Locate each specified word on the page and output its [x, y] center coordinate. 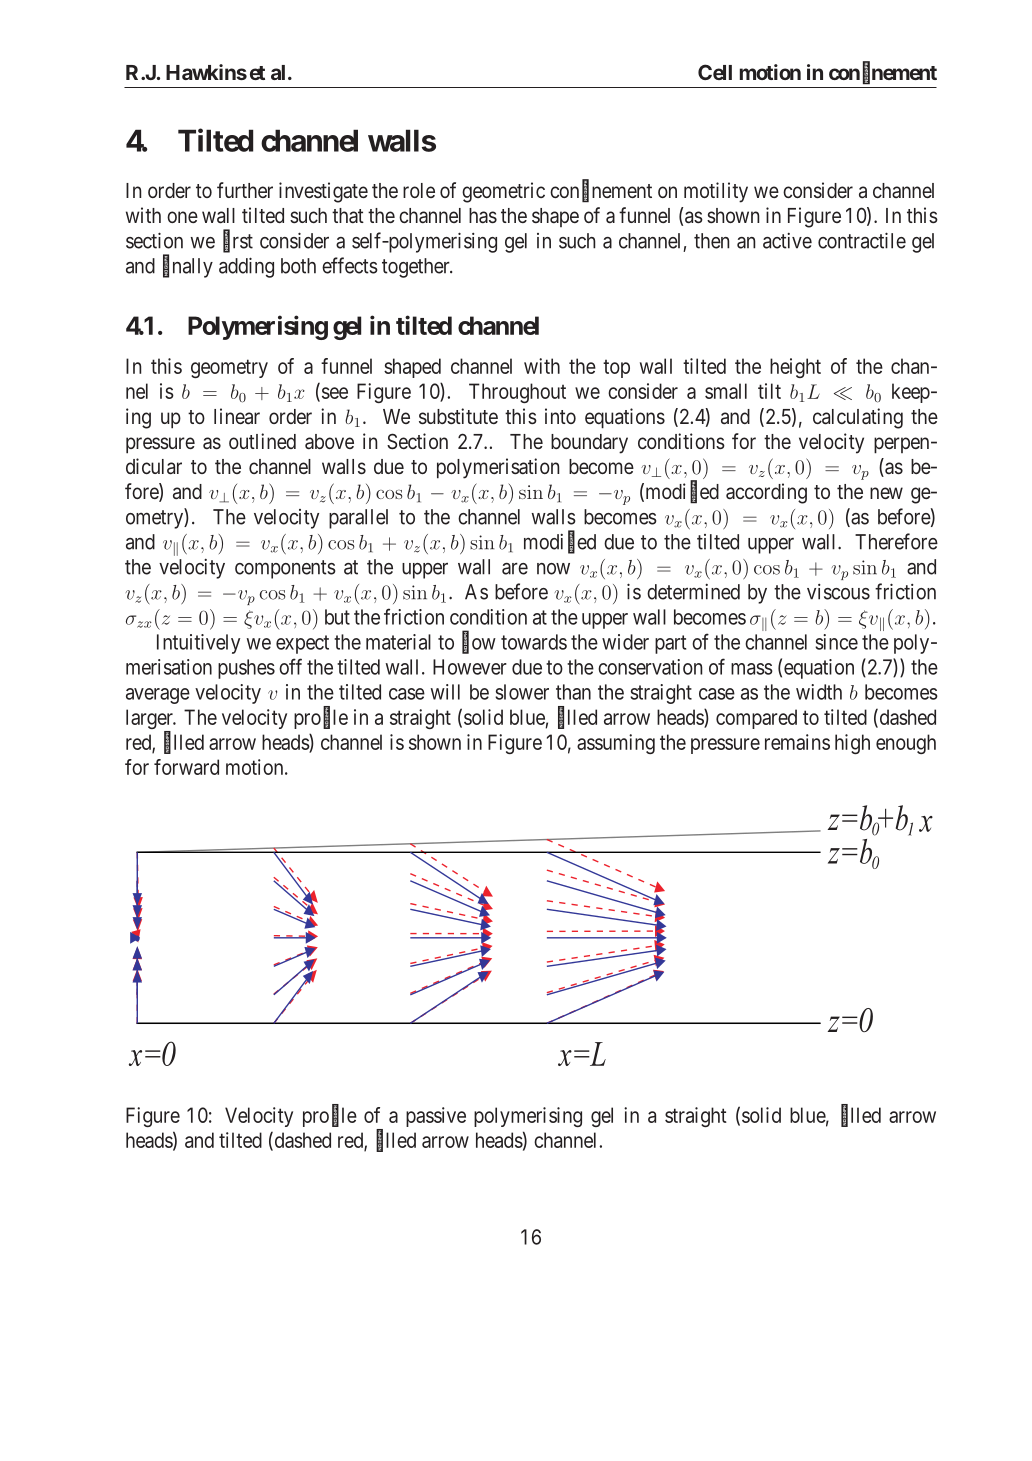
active [787, 241]
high [852, 744]
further [245, 190]
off [290, 666]
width [819, 692]
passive [436, 1117]
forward [186, 767]
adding [246, 267]
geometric [503, 192]
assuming [616, 744]
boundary [589, 444]
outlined [262, 441]
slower [522, 692]
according [766, 493]
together [417, 268]
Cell [715, 72]
